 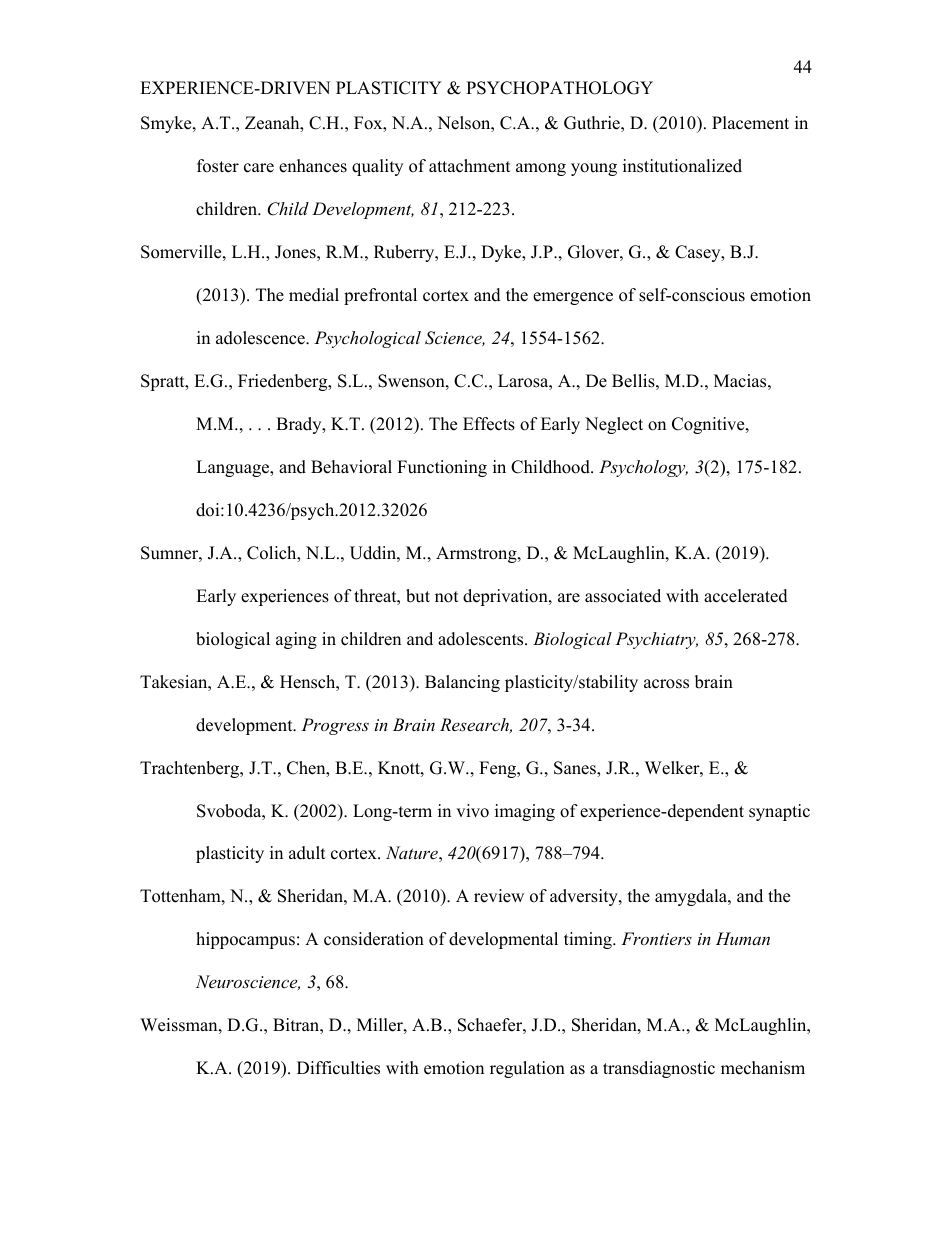 What do you see at coordinates (682, 166) in the screenshot?
I see `institutionalized` at bounding box center [682, 166].
